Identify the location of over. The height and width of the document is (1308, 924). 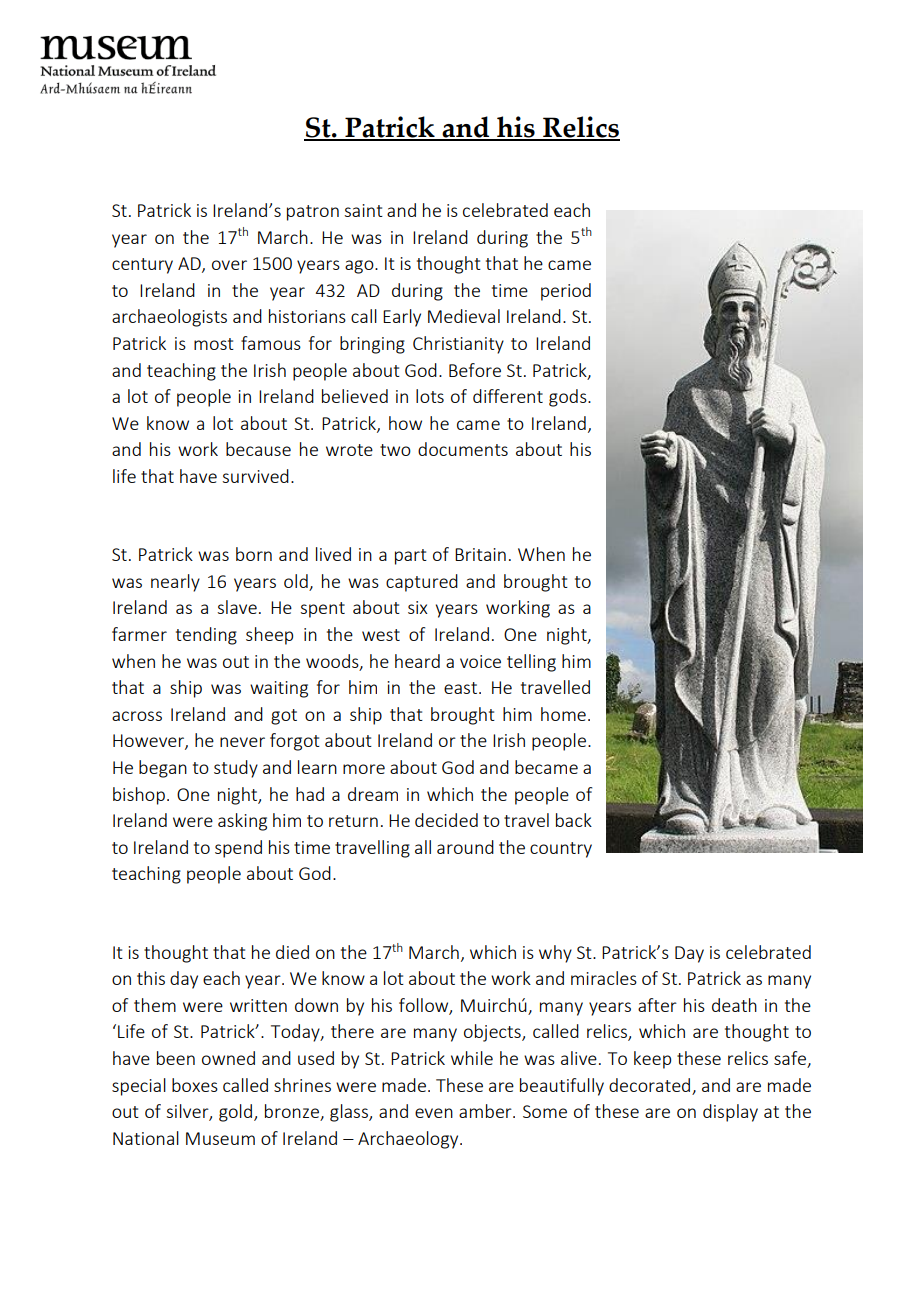
(229, 265).
